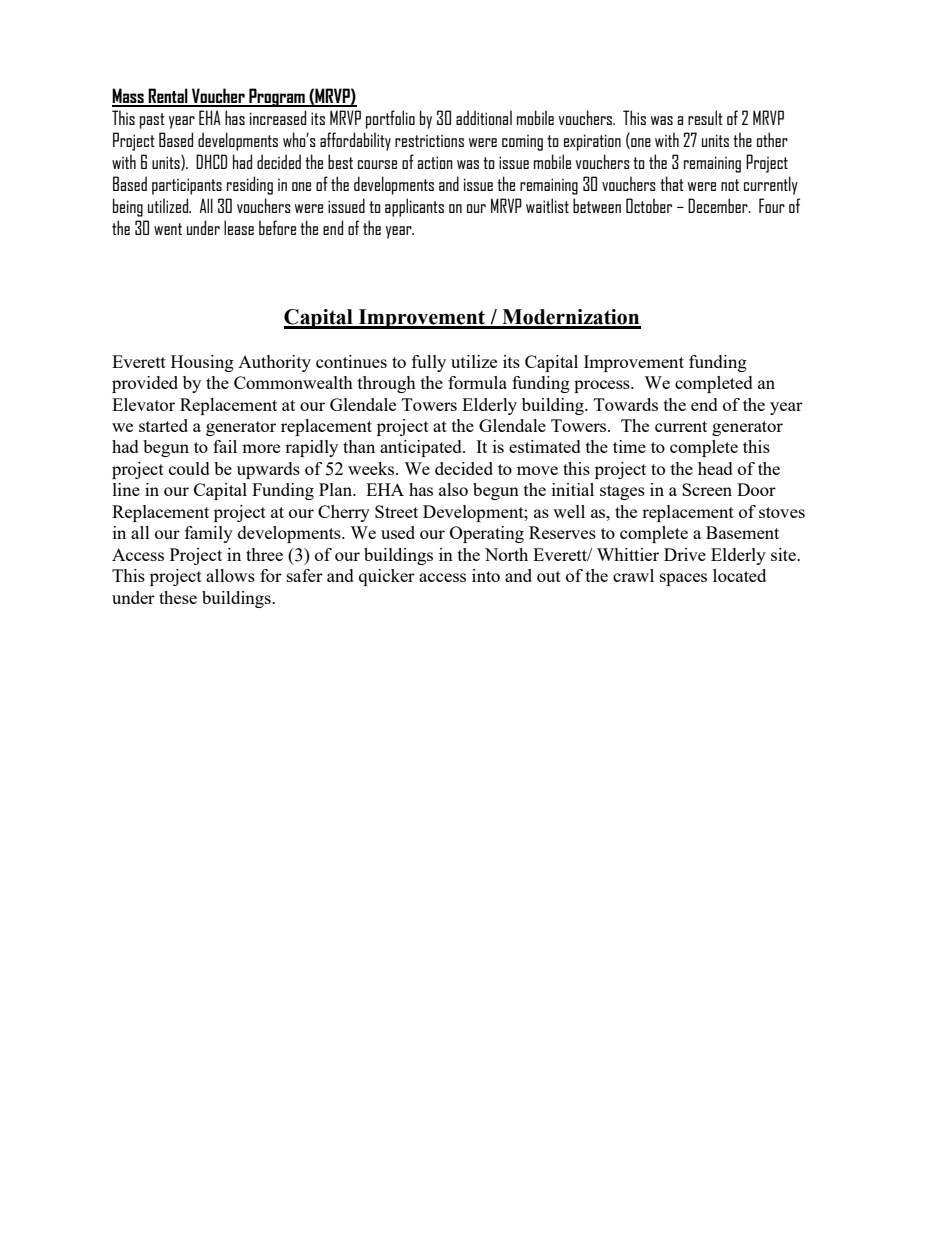 The width and height of the document is (952, 1233). What do you see at coordinates (486, 575) in the document?
I see `into` at bounding box center [486, 575].
